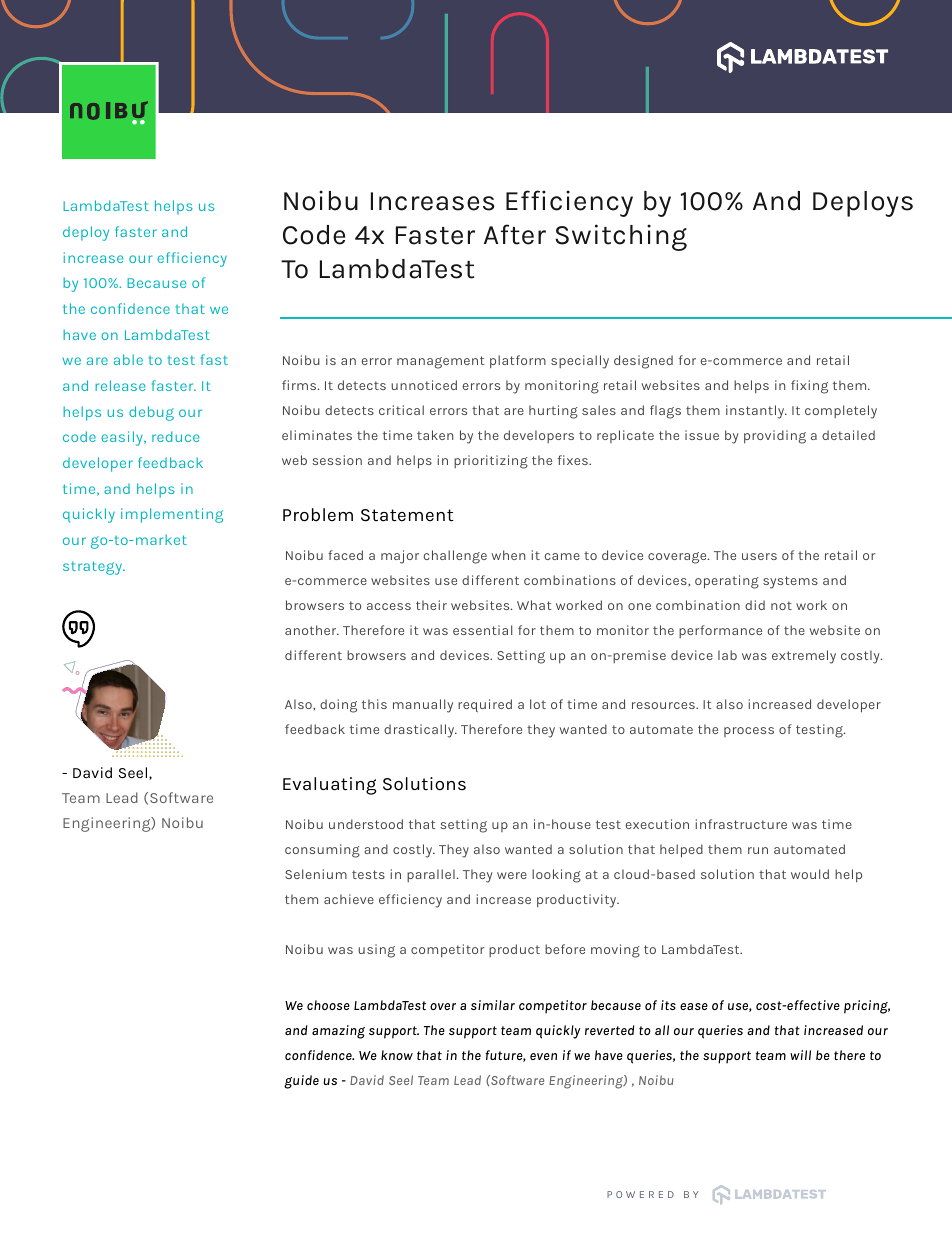 This page has width=952, height=1233. Describe the element at coordinates (515, 234) in the page. I see `After` at that location.
